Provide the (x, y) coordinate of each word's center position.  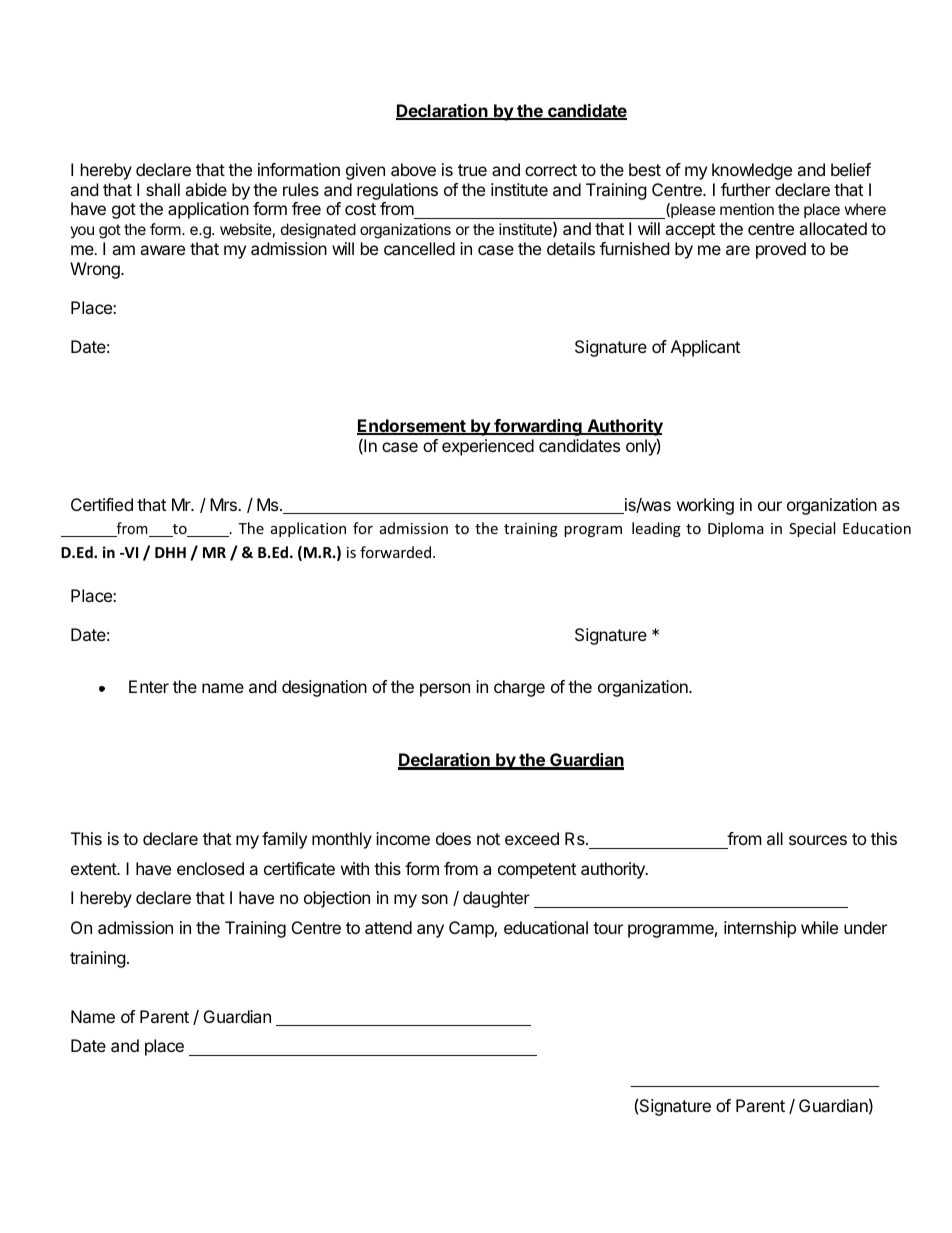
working (705, 506)
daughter (496, 899)
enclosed (210, 868)
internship (760, 929)
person (445, 690)
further (746, 189)
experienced (488, 447)
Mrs (224, 504)
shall (163, 189)
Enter (149, 686)
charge (519, 688)
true (472, 170)
